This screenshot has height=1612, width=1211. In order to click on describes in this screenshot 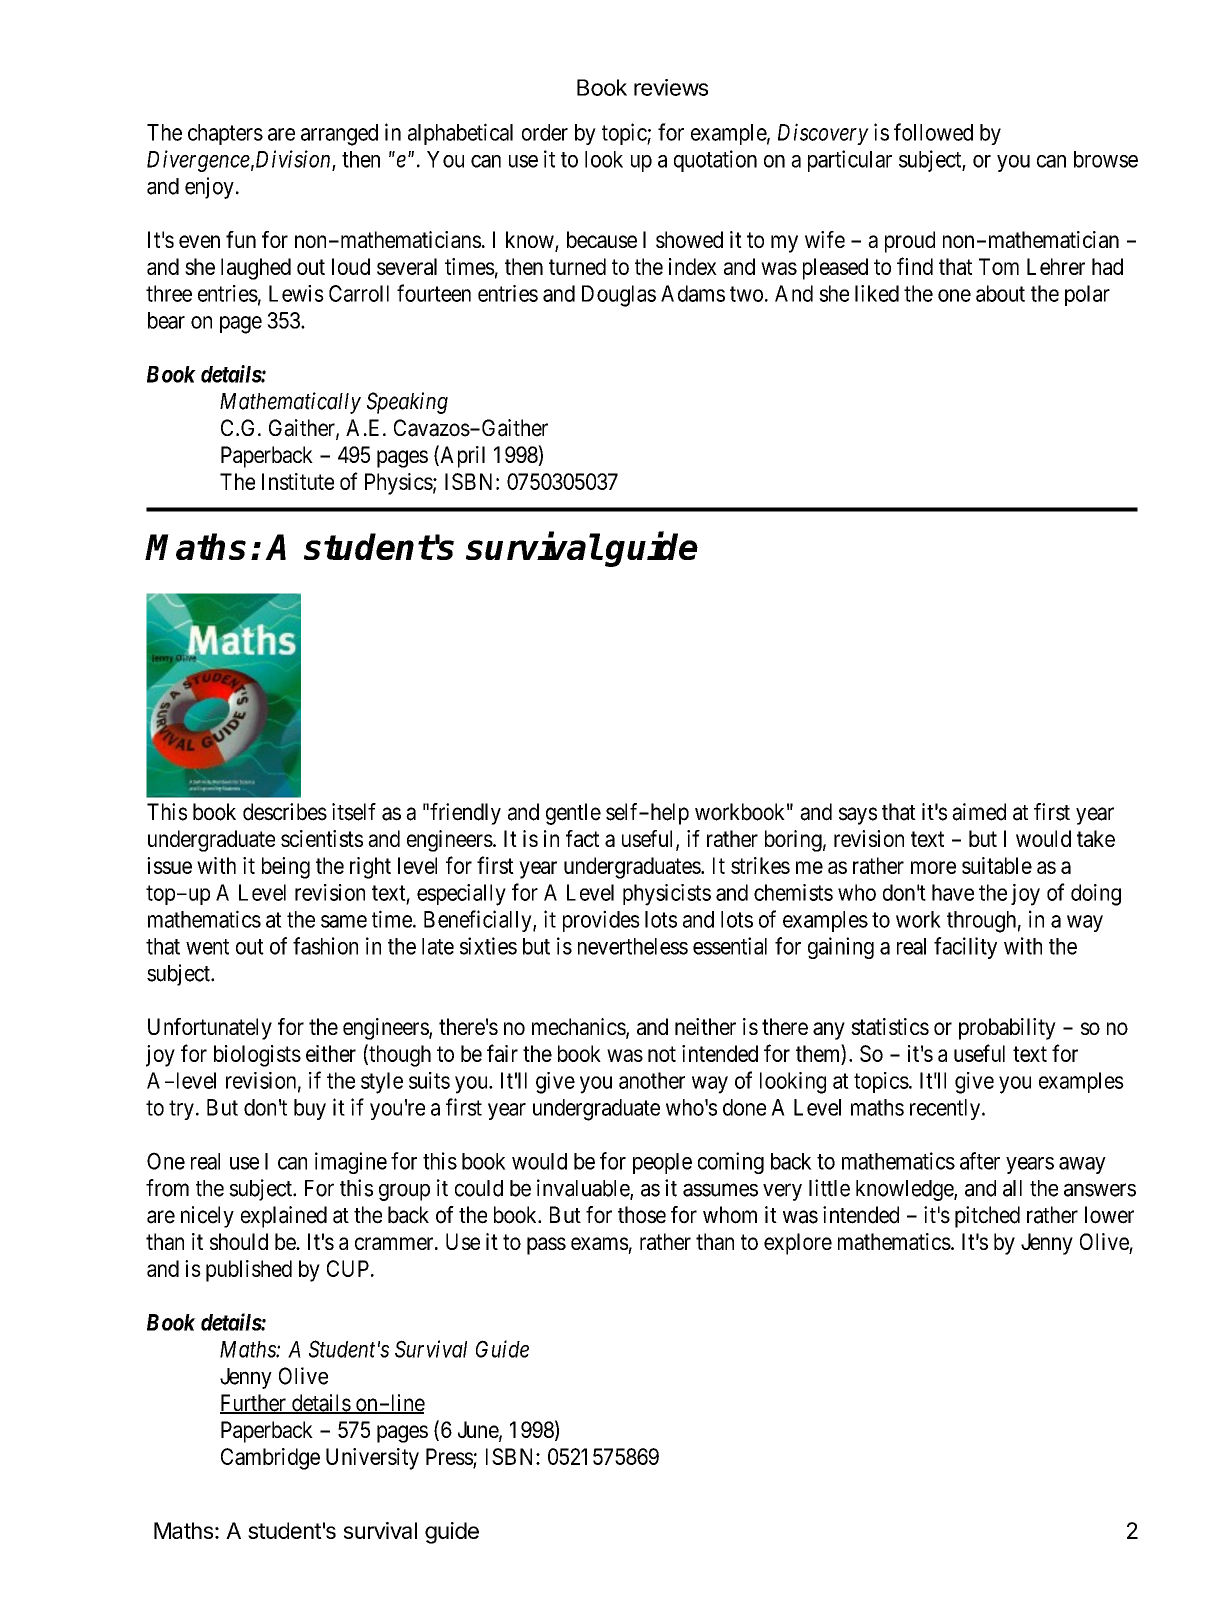, I will do `click(285, 812)`.
